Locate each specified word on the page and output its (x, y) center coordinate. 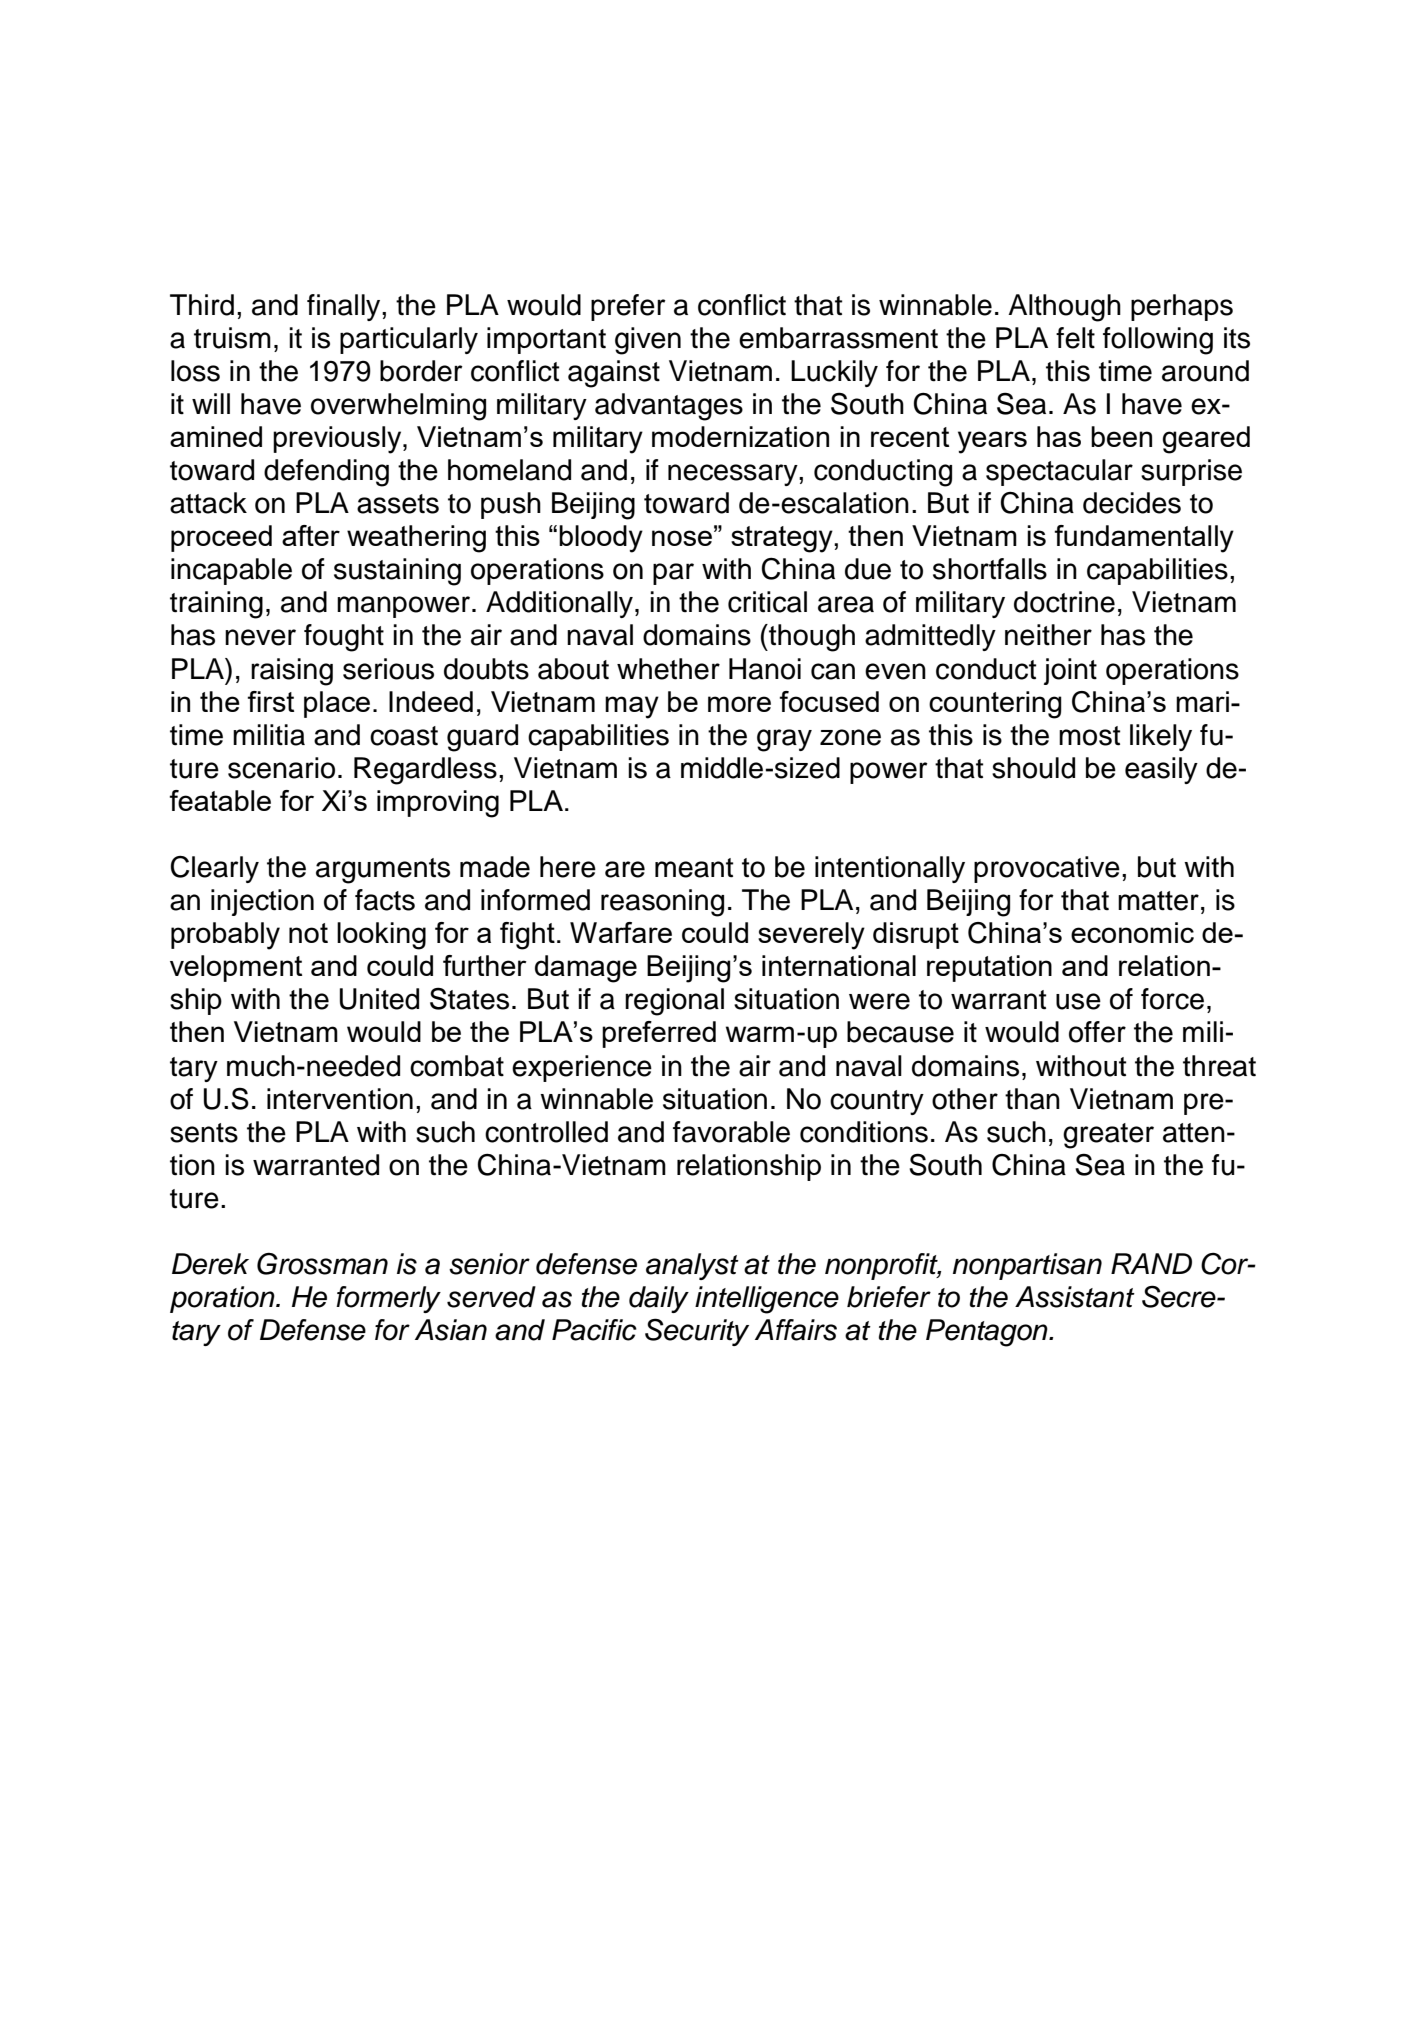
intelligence (767, 1300)
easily (1161, 770)
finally (345, 307)
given (648, 341)
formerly (388, 1299)
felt (1075, 338)
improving (438, 804)
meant (694, 868)
